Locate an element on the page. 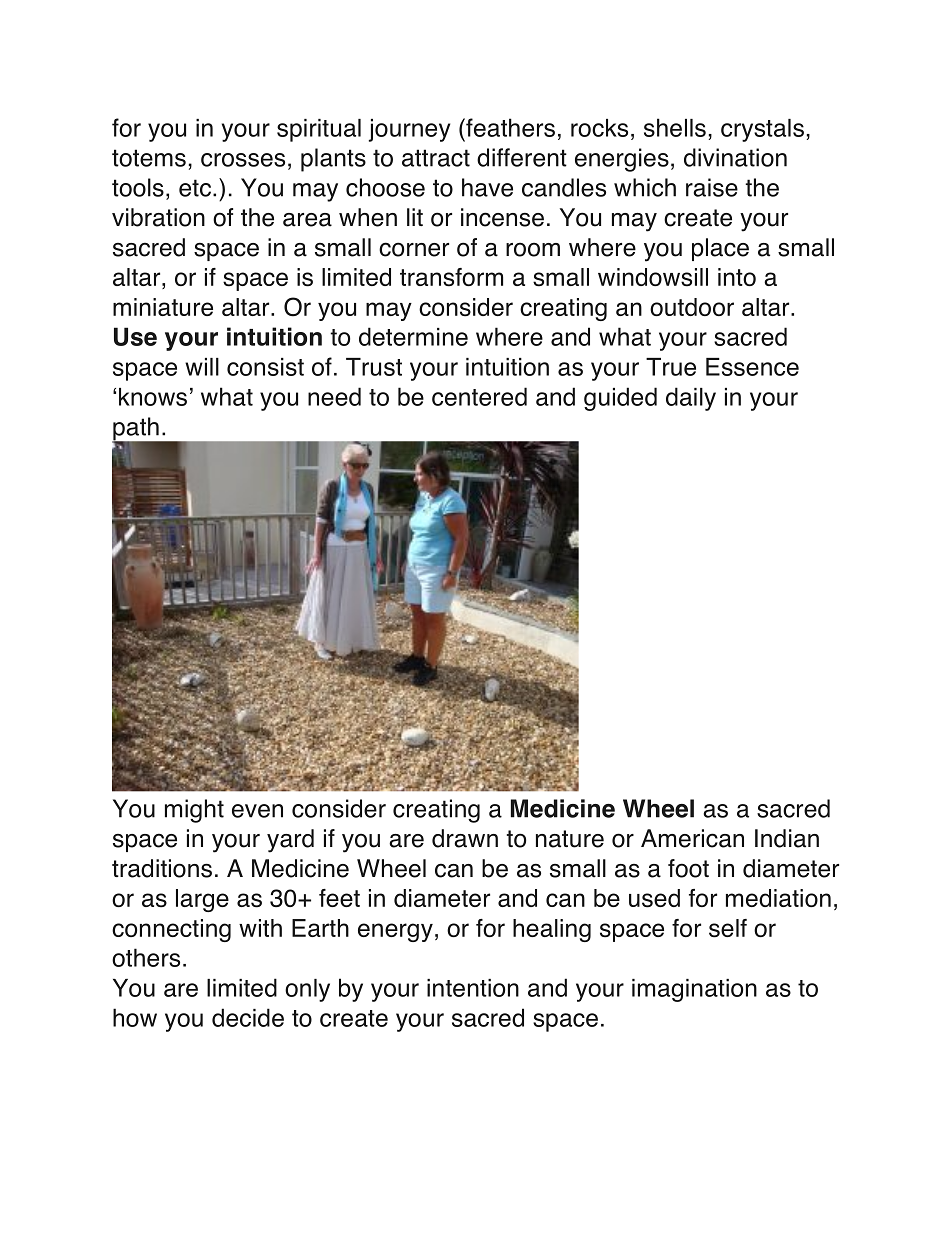  centered is located at coordinates (479, 396).
